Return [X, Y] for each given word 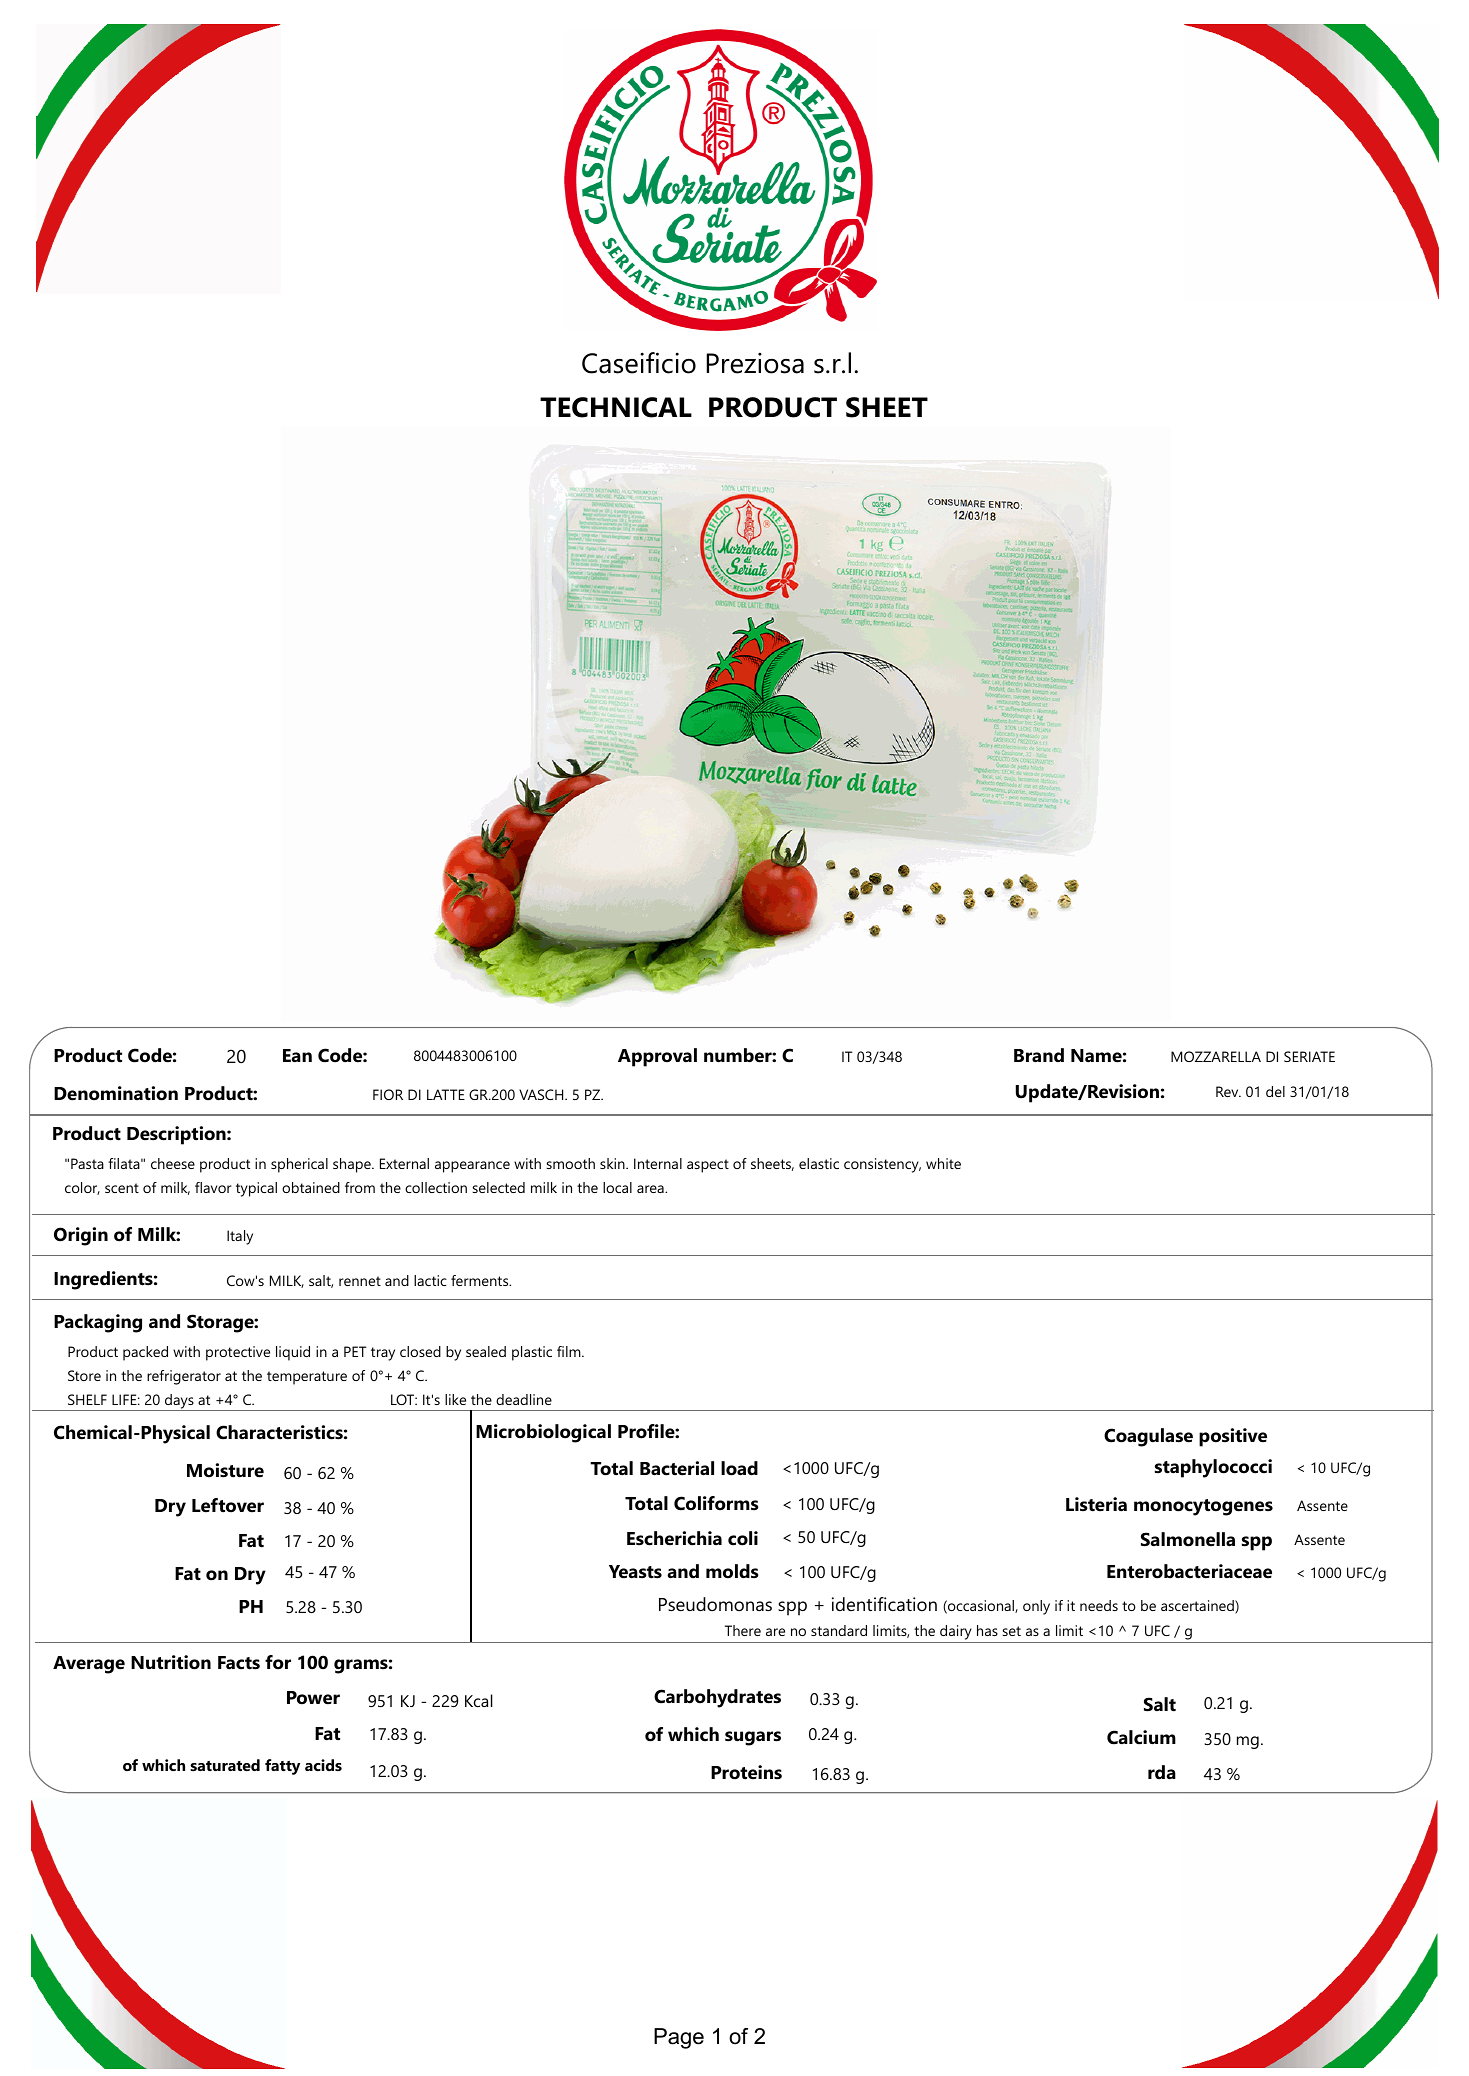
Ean [297, 1056]
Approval [657, 1057]
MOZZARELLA [1216, 1056]
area [651, 1189]
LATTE [446, 1094]
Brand [1039, 1055]
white [943, 1163]
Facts [239, 1663]
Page [679, 2038]
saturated [225, 1765]
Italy [240, 1237]
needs [1099, 1605]
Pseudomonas [715, 1604]
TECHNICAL [616, 407]
